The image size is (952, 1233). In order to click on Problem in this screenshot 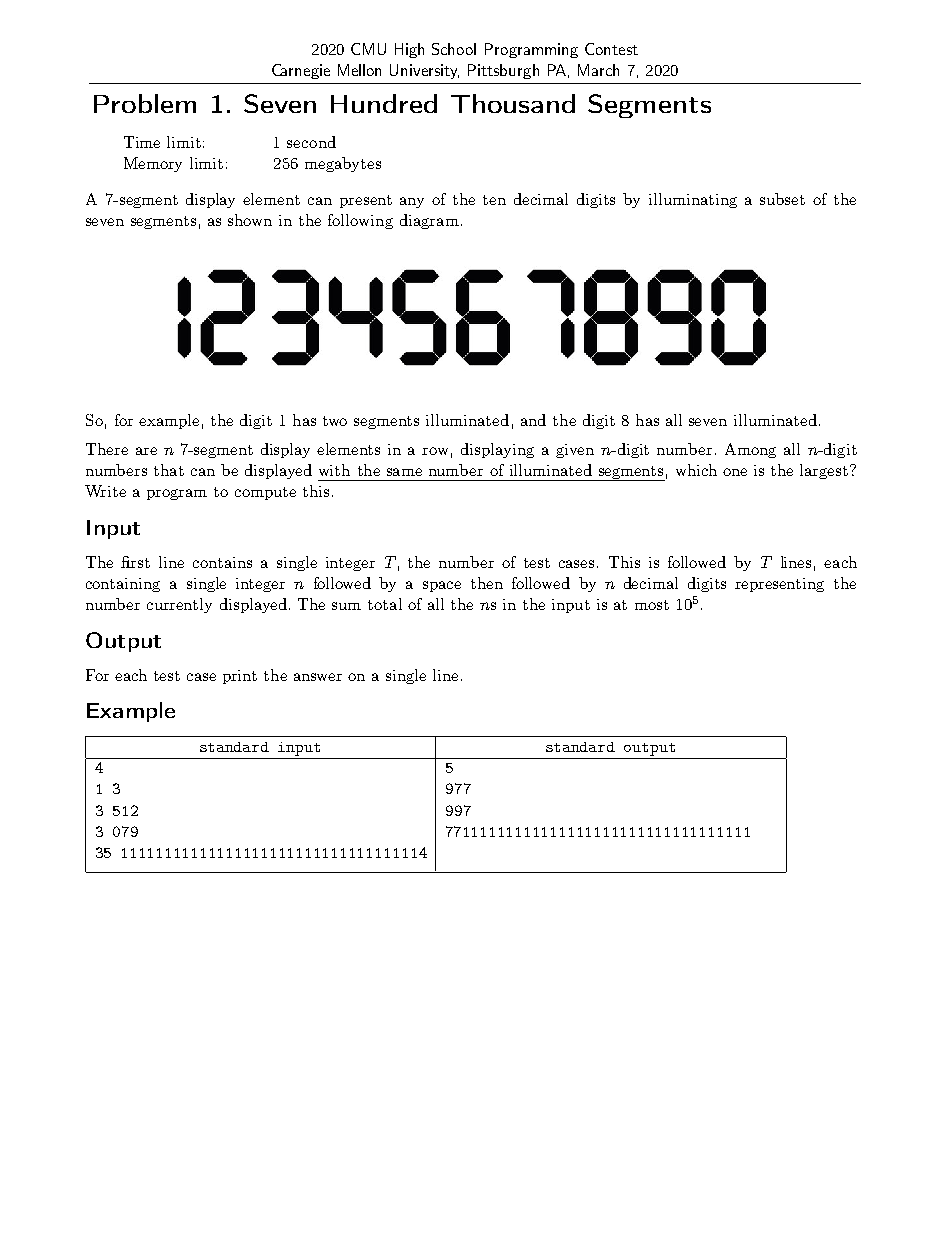, I will do `click(145, 103)`.
